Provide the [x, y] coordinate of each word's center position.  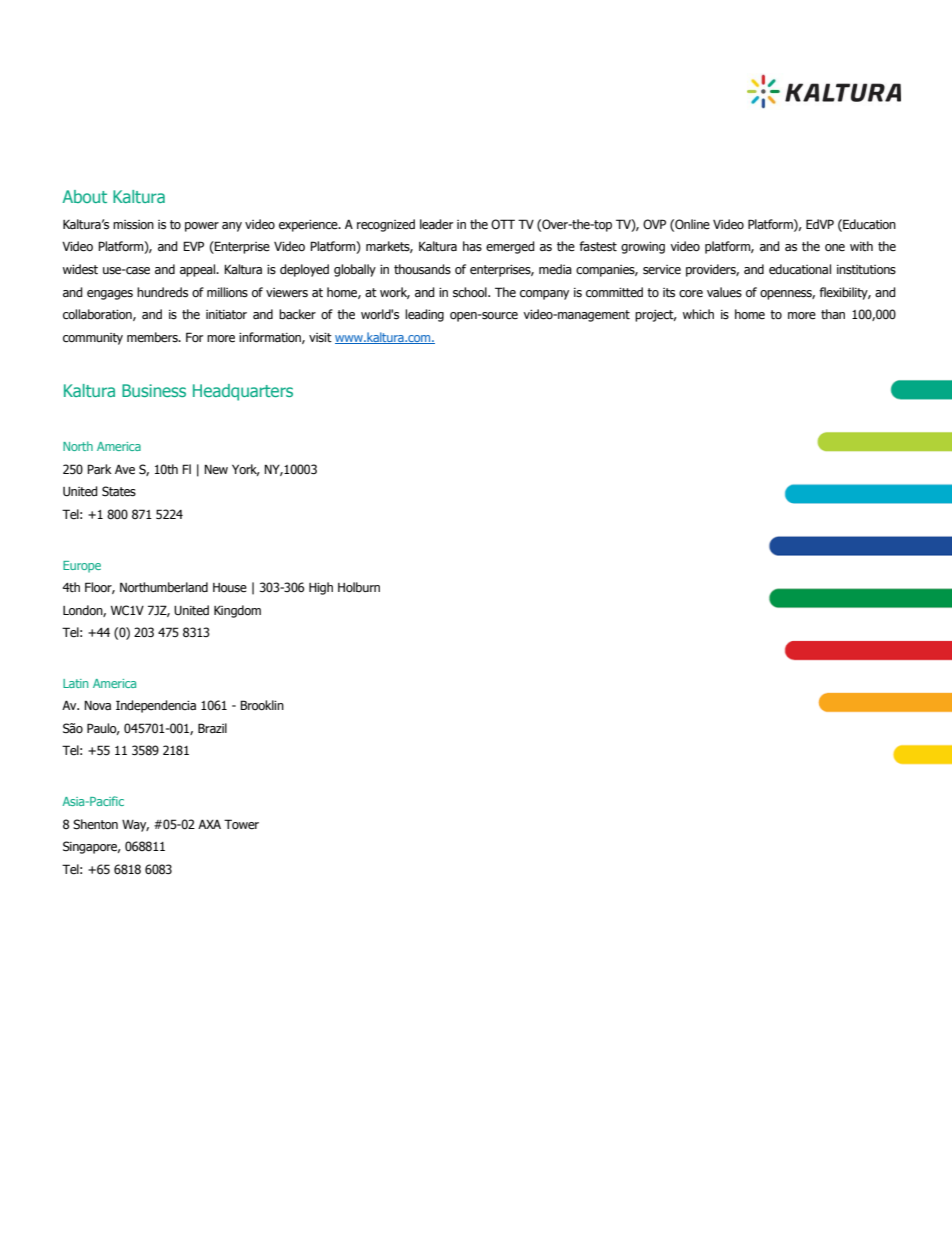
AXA [209, 824]
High [321, 588]
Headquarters [243, 392]
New [216, 469]
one [835, 248]
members [153, 337]
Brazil [212, 728]
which [698, 314]
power [202, 227]
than [833, 314]
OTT [503, 224]
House [230, 588]
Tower [241, 824]
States [119, 491]
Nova [97, 705]
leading [424, 315]
